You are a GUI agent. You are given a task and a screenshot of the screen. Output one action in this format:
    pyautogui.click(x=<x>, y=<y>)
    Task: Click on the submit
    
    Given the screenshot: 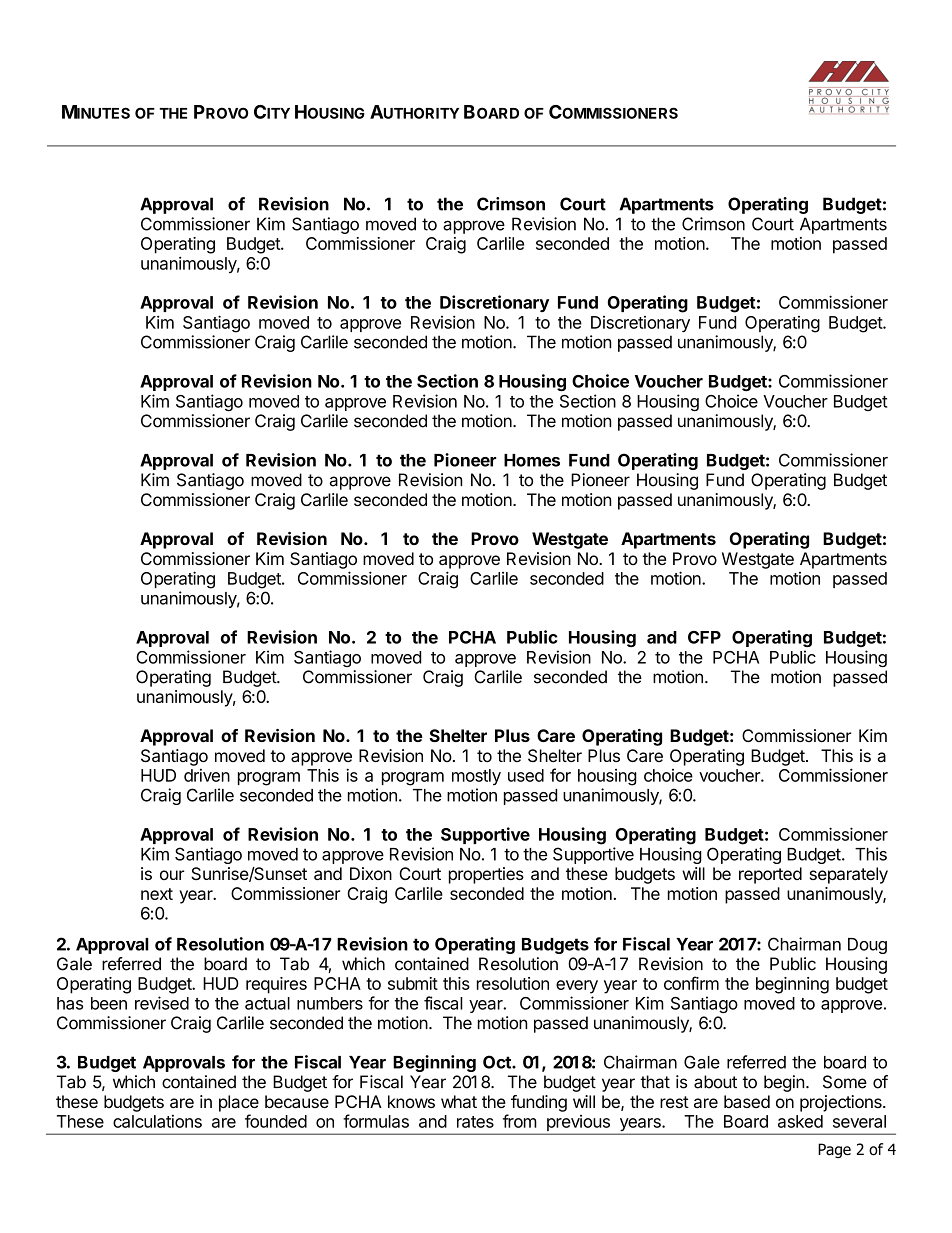 What is the action you would take?
    pyautogui.click(x=413, y=983)
